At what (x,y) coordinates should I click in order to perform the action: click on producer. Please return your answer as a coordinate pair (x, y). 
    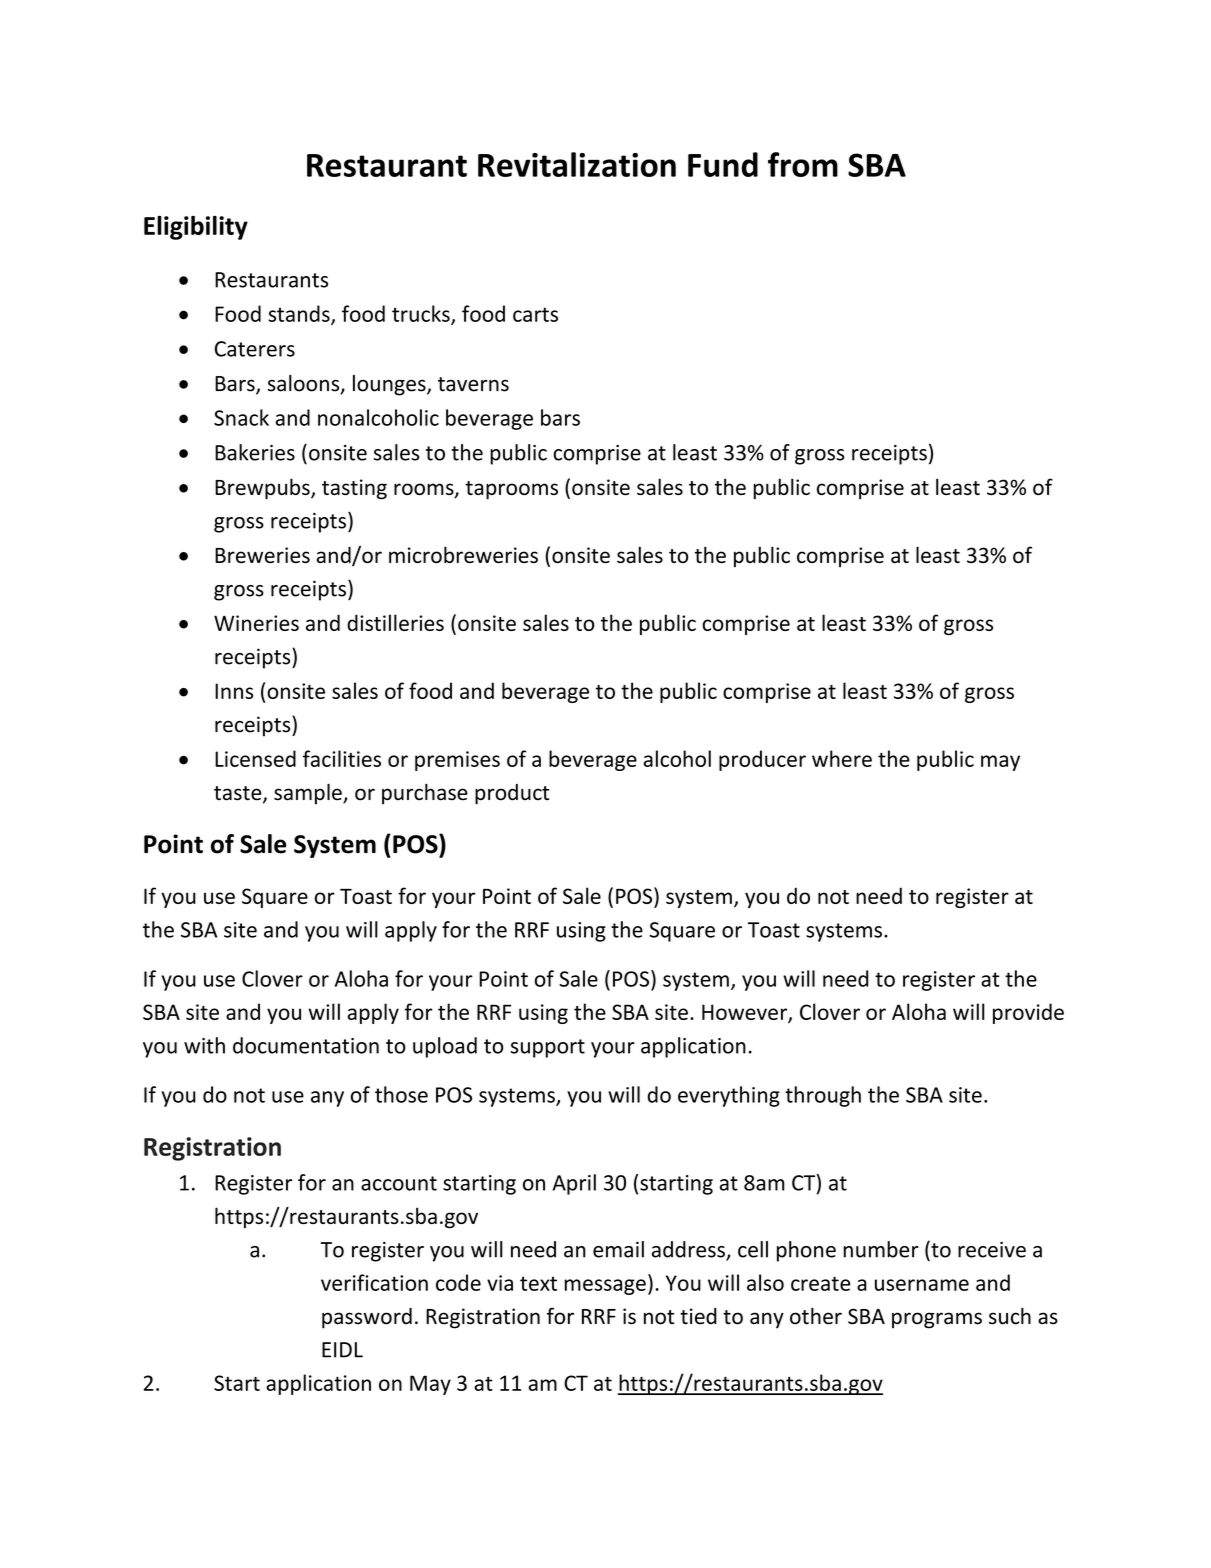
    Looking at the image, I should click on (762, 760).
